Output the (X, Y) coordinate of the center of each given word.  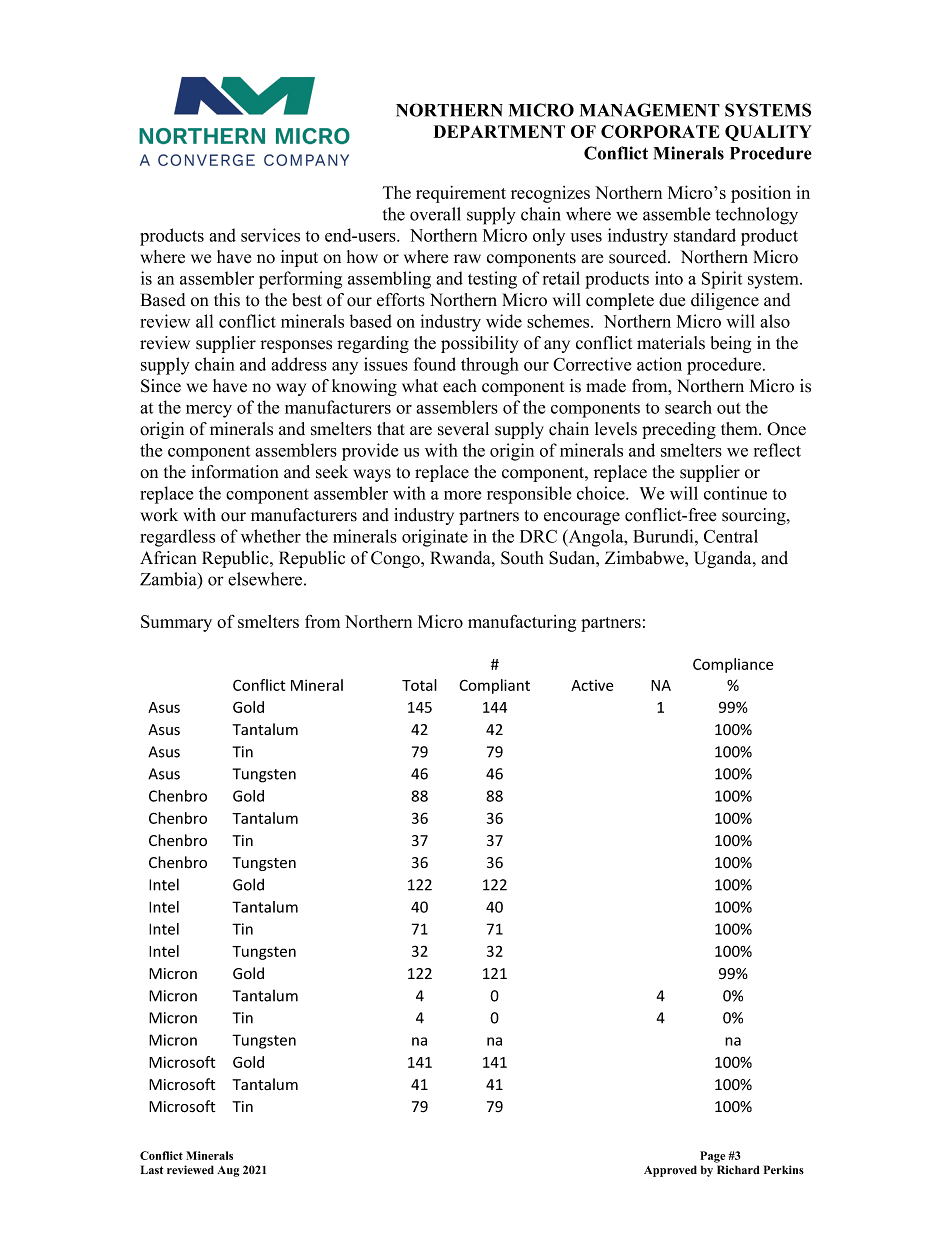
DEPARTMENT (499, 131)
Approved (670, 1171)
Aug (228, 1171)
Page (712, 1157)
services (270, 235)
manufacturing (522, 623)
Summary (176, 623)
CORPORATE (660, 131)
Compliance (733, 665)
